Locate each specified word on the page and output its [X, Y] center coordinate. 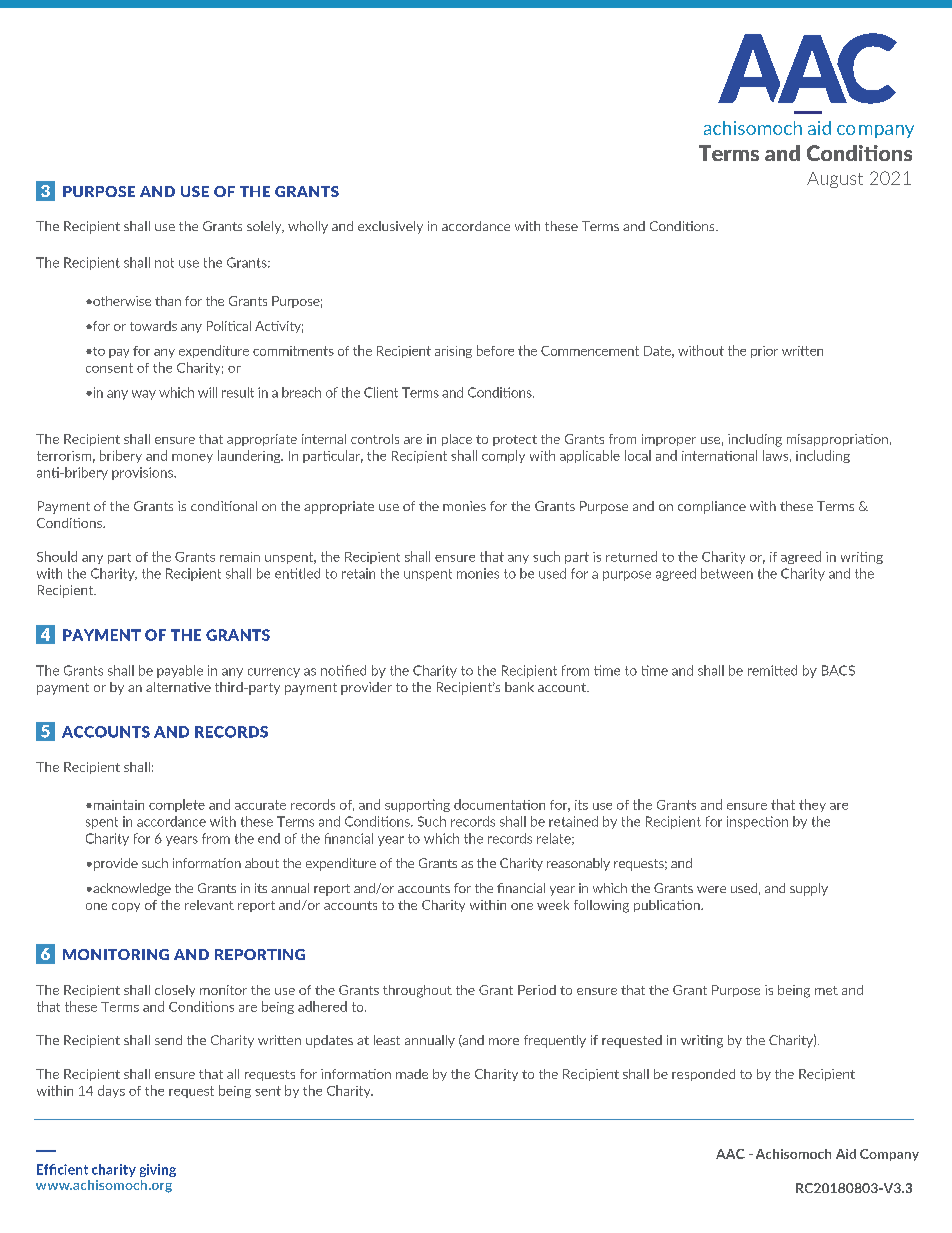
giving [158, 1170]
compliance [712, 507]
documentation [499, 804]
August [835, 180]
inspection [757, 822]
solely [265, 227]
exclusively [390, 227]
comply [503, 456]
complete [177, 805]
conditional [224, 506]
